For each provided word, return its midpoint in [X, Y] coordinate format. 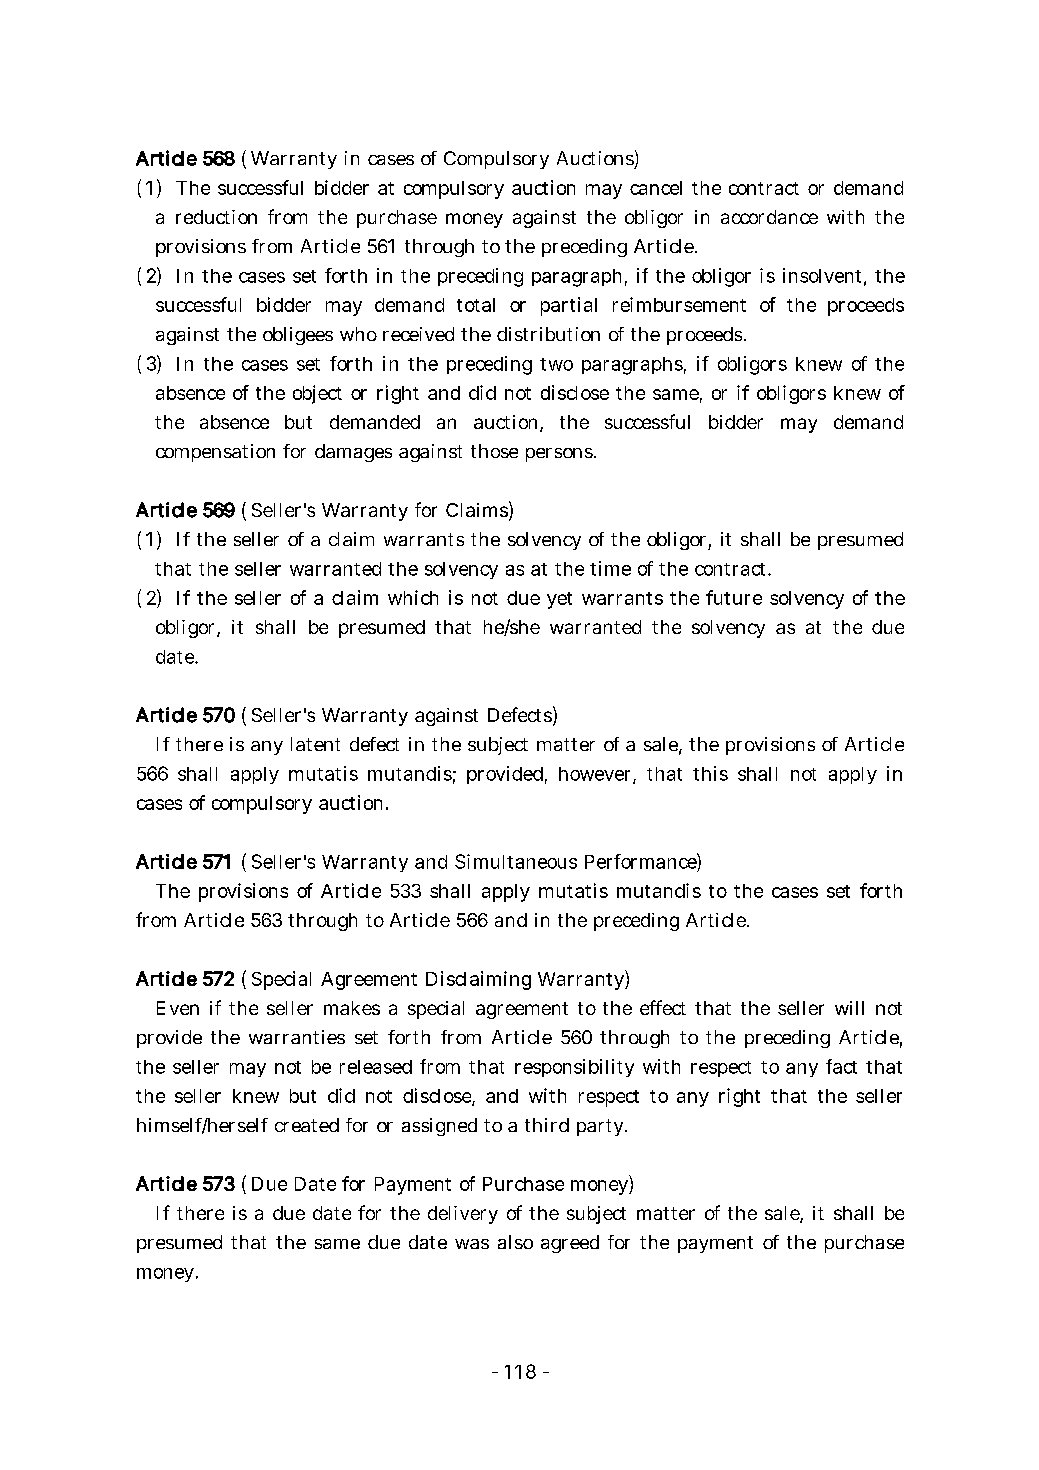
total [476, 305]
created [307, 1125]
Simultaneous [516, 861]
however [596, 775]
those [494, 451]
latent [315, 744]
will [849, 1008]
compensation [215, 453]
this [710, 773]
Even [178, 1008]
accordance [769, 217]
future [734, 597]
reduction [216, 217]
